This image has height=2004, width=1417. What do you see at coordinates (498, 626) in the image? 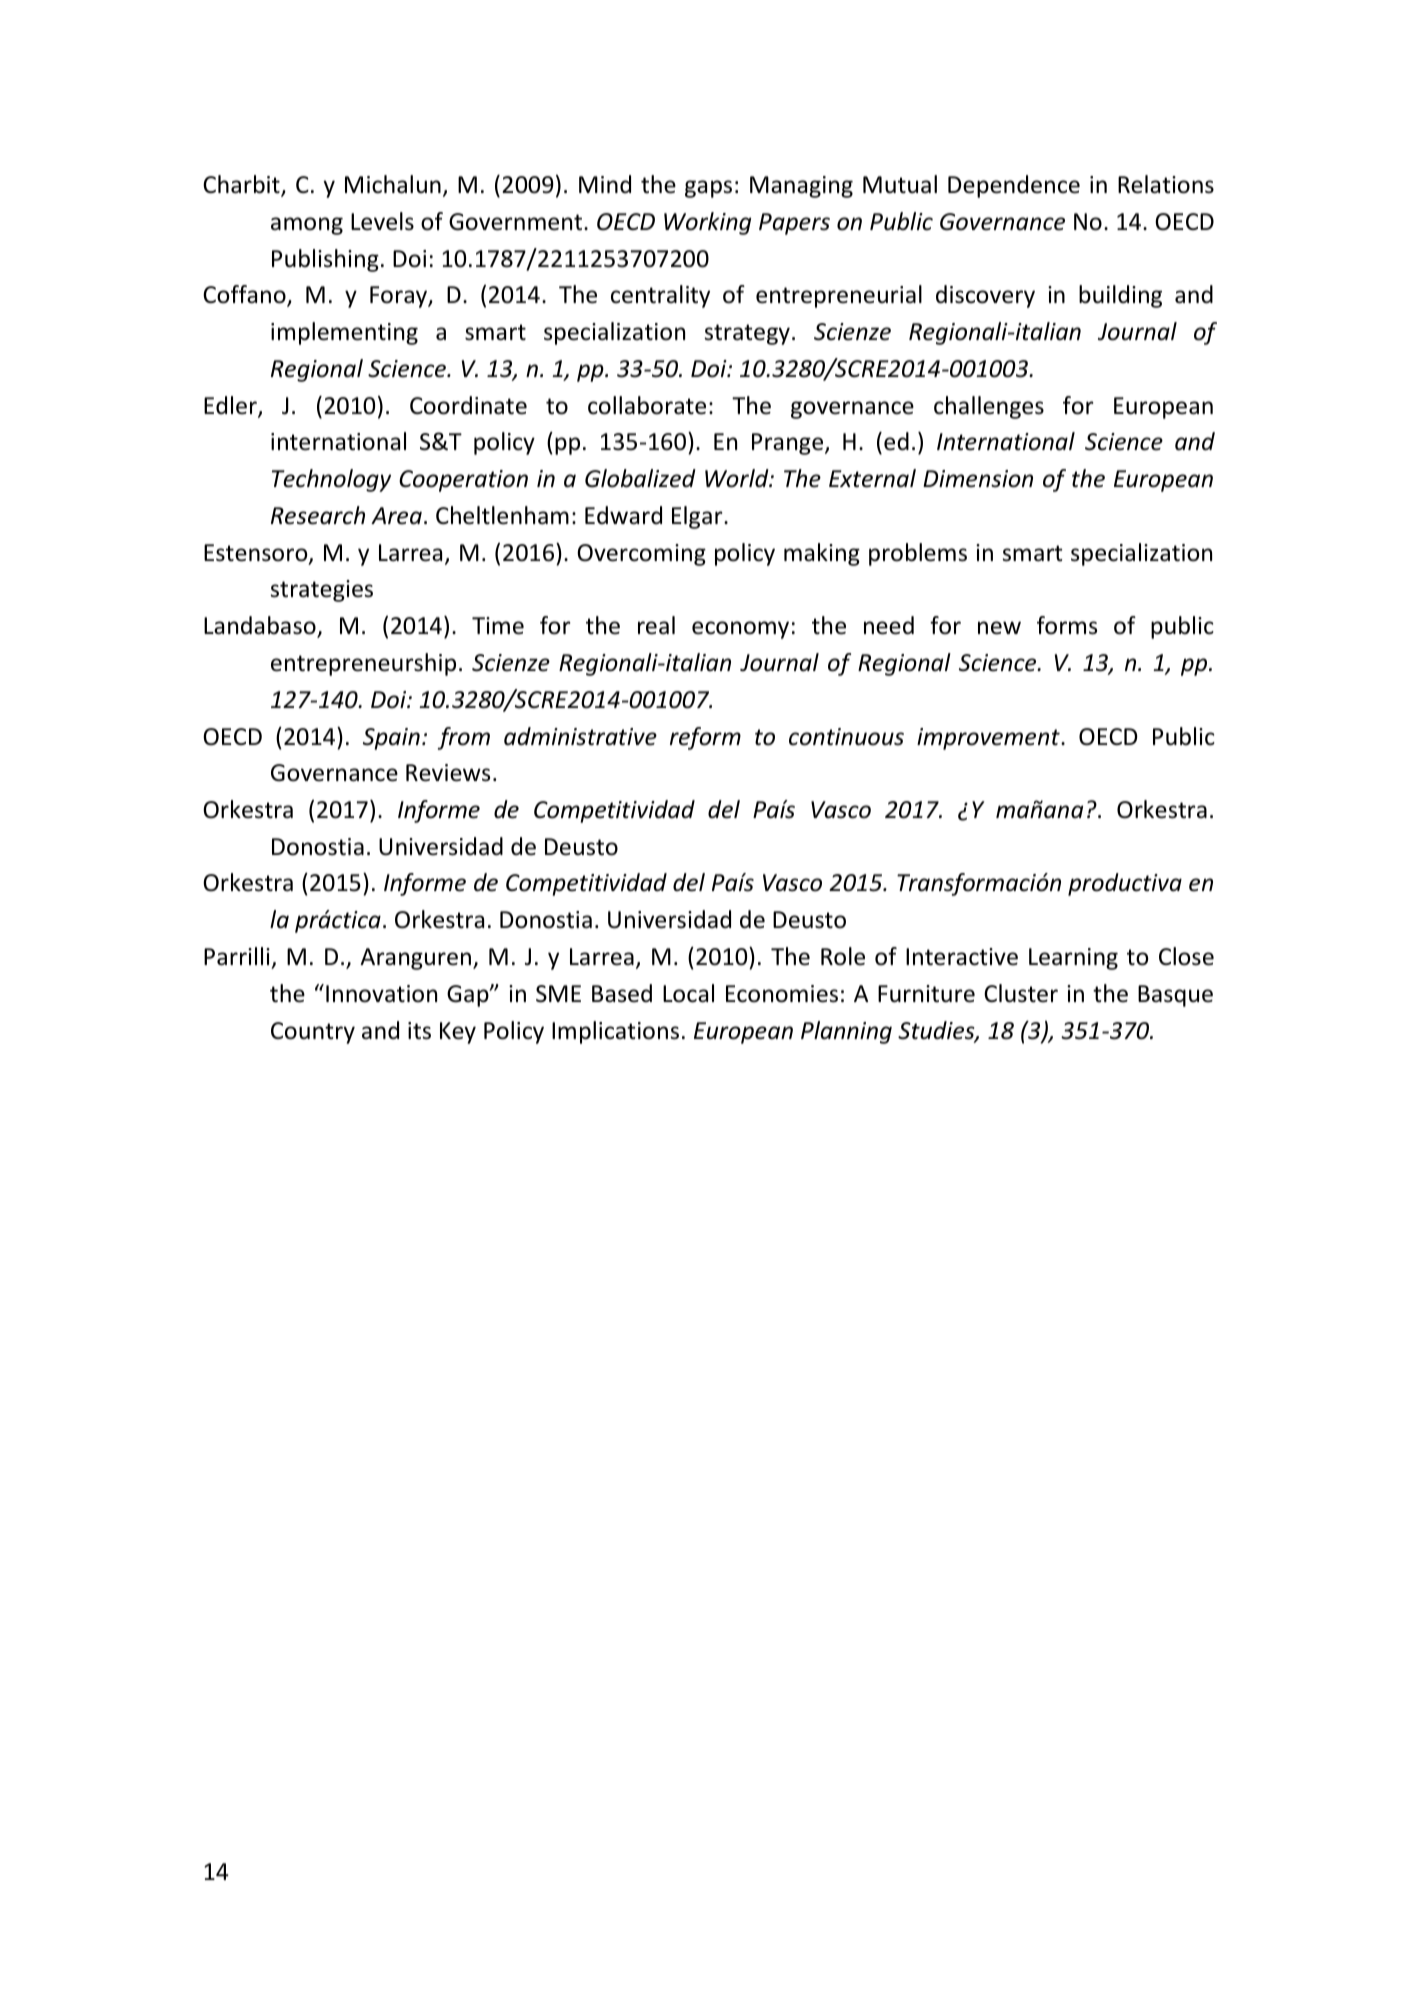
I see `Time` at bounding box center [498, 626].
